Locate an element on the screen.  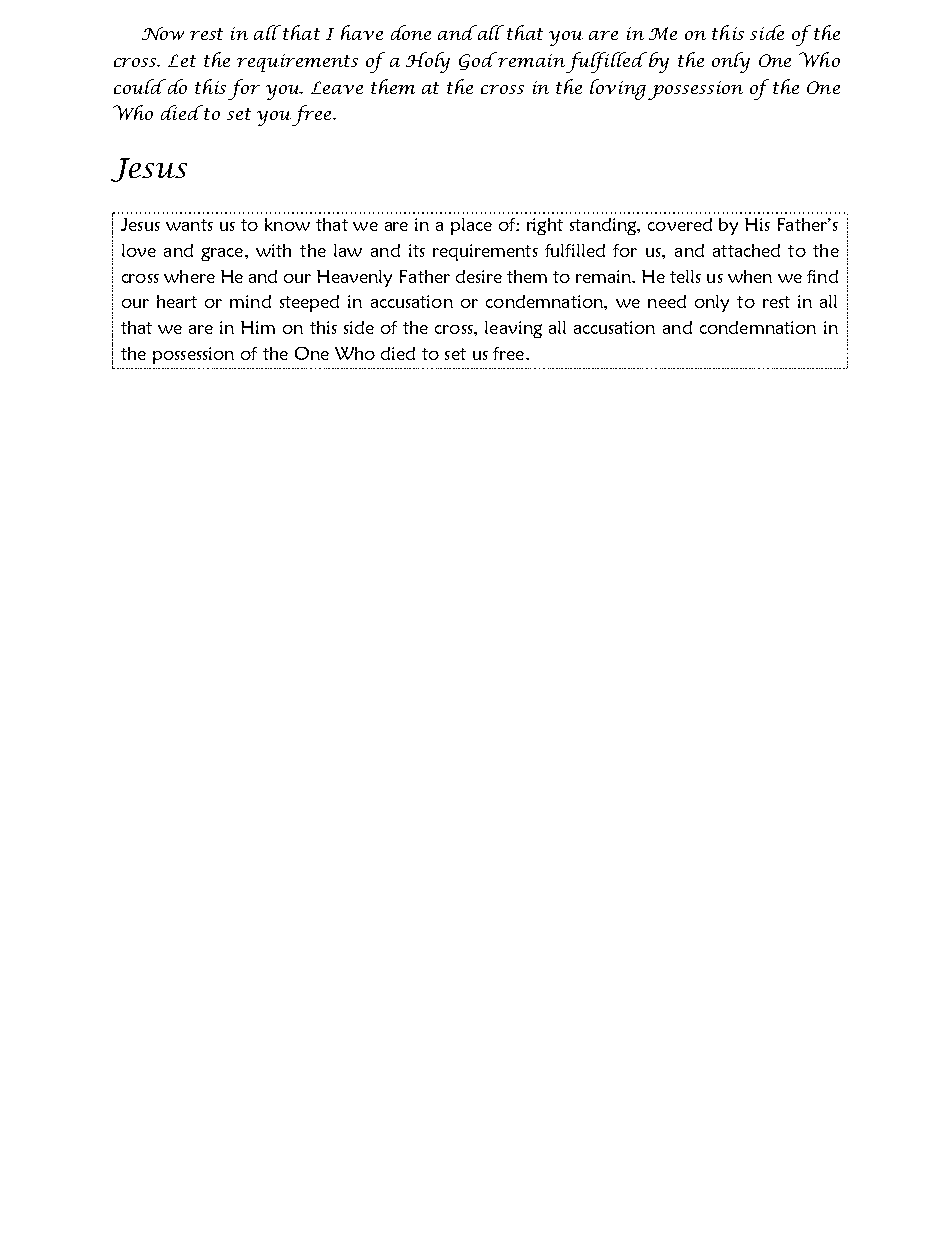
Him is located at coordinates (258, 327).
